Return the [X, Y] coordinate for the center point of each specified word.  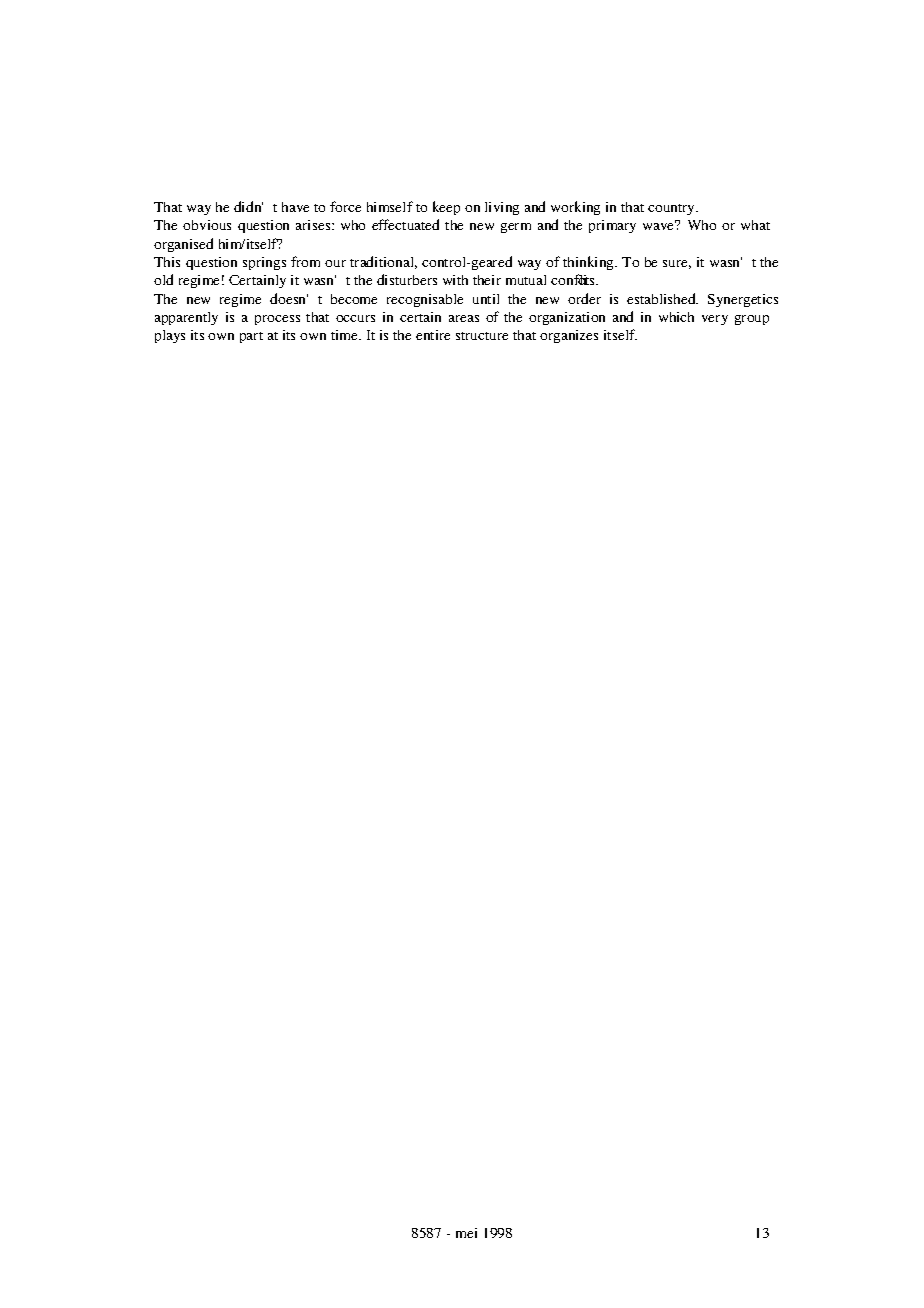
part [251, 337]
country [673, 209]
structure [482, 336]
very [715, 320]
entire [433, 335]
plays [170, 336]
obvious [207, 225]
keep [446, 208]
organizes [569, 336]
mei [466, 1233]
